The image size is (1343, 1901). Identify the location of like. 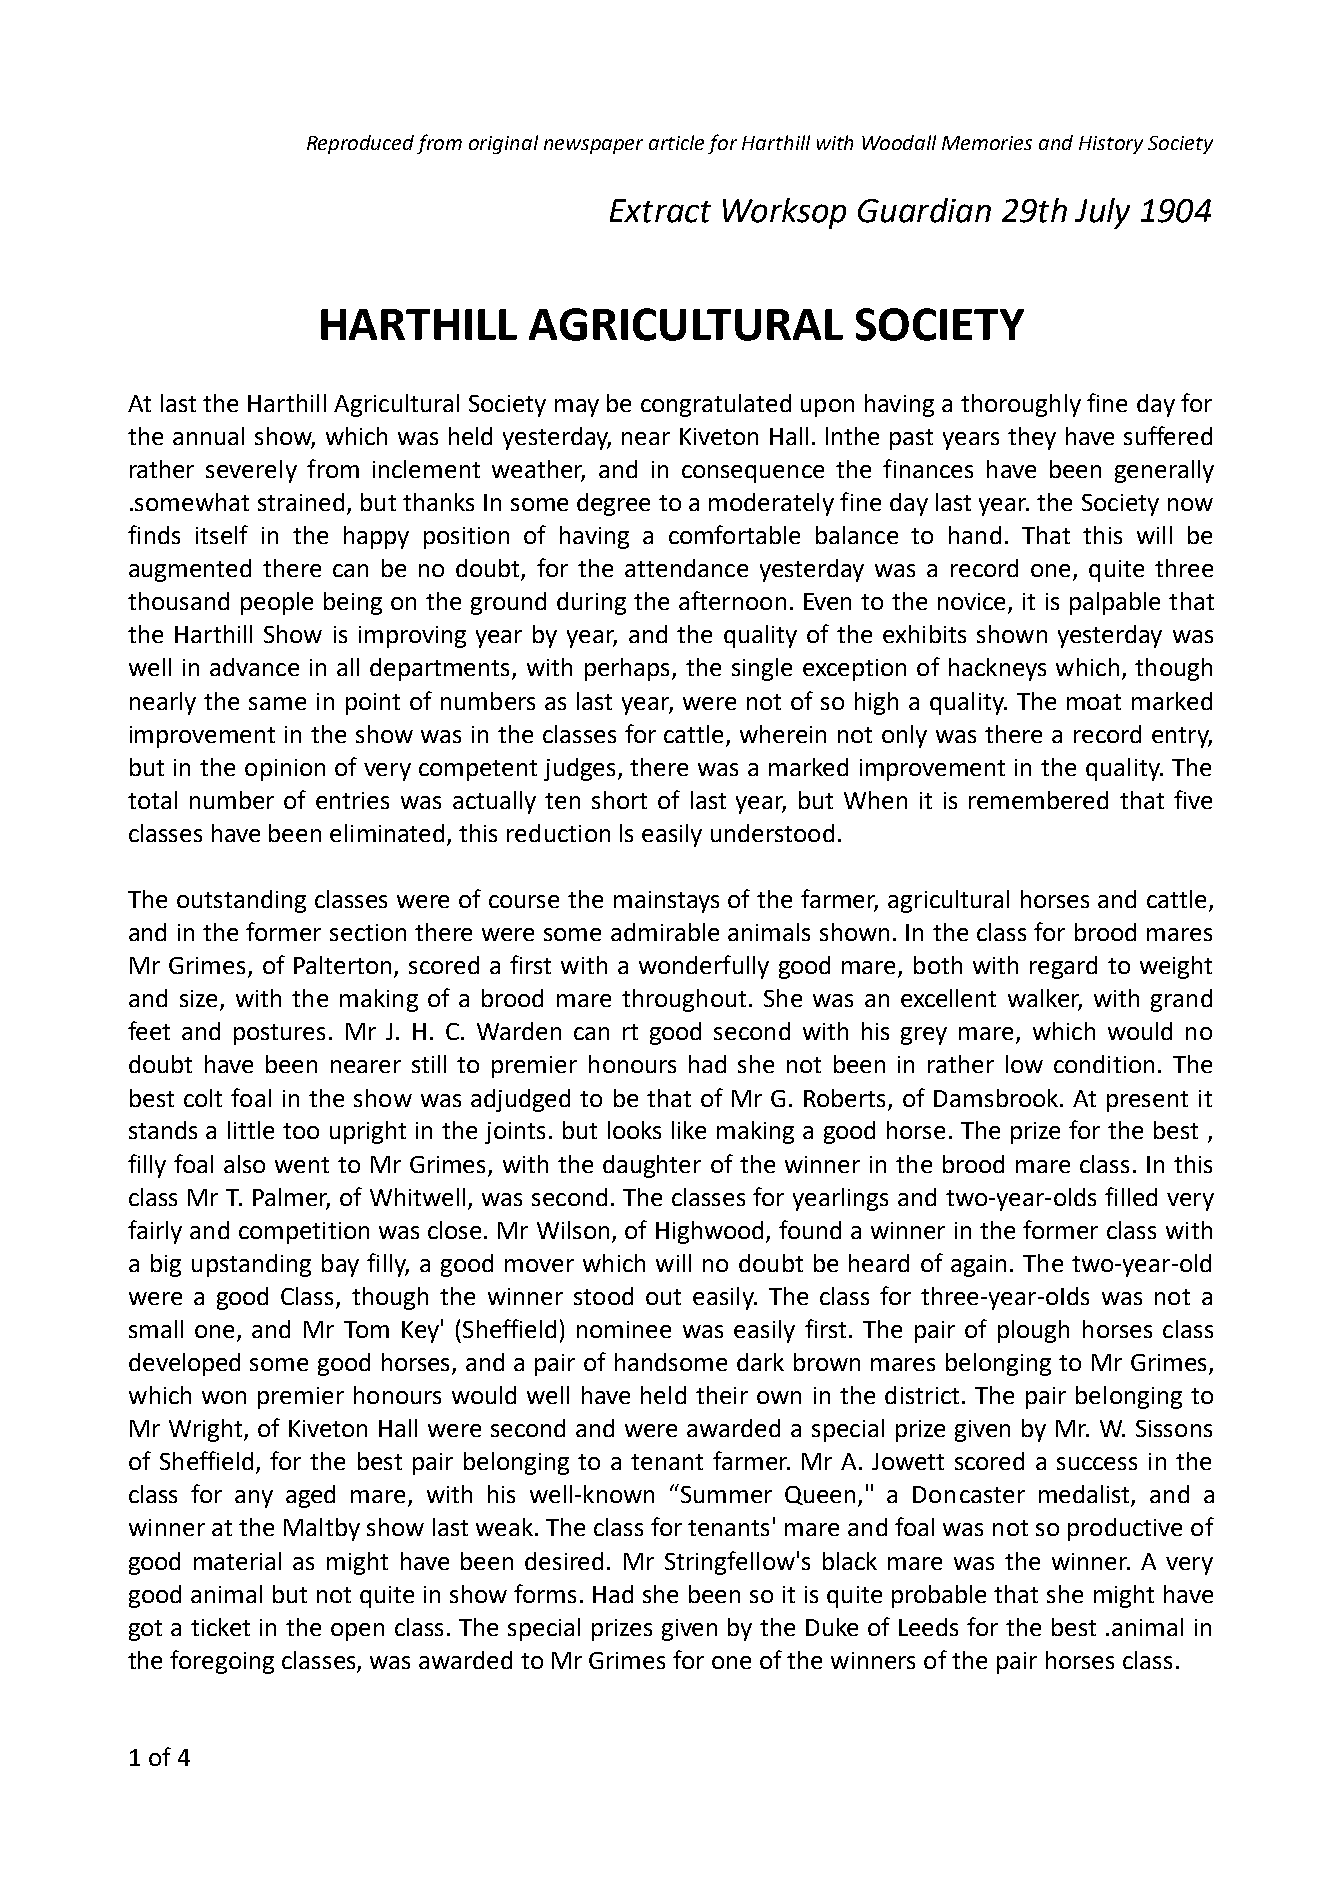
(689, 1130).
